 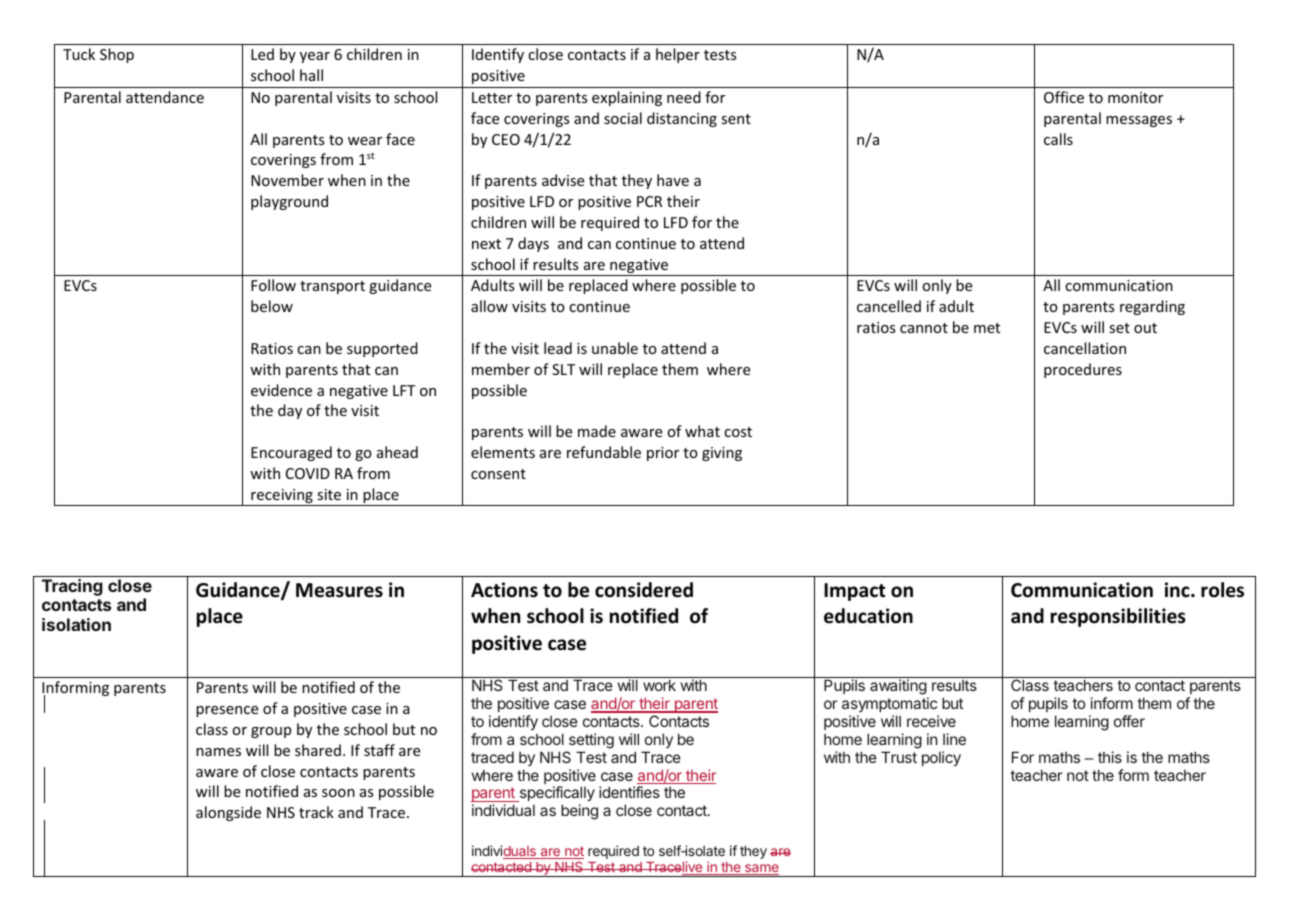 What do you see at coordinates (1085, 348) in the screenshot?
I see `cancellation` at bounding box center [1085, 348].
